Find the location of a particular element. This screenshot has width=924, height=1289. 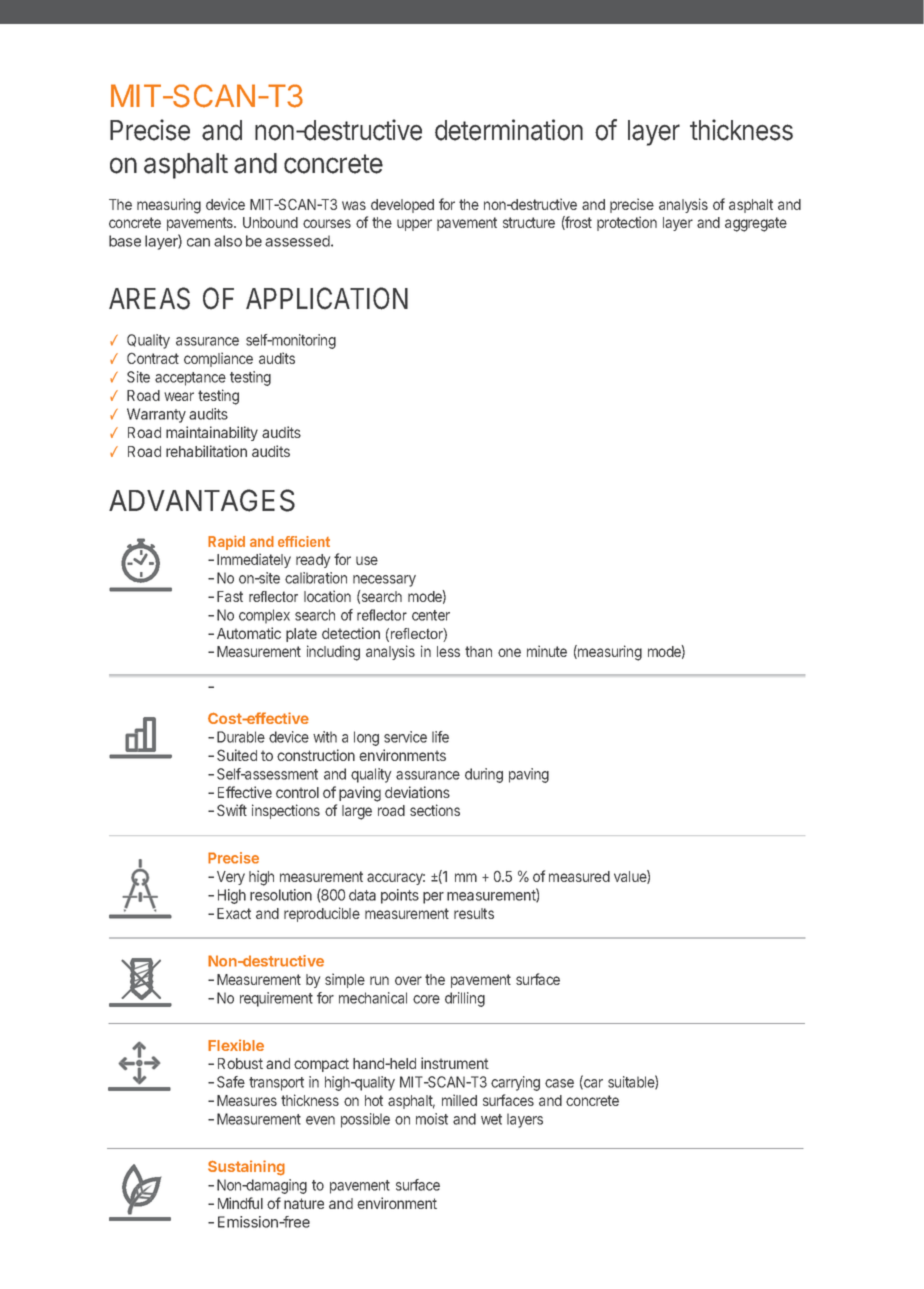

aggregate is located at coordinates (756, 224).
